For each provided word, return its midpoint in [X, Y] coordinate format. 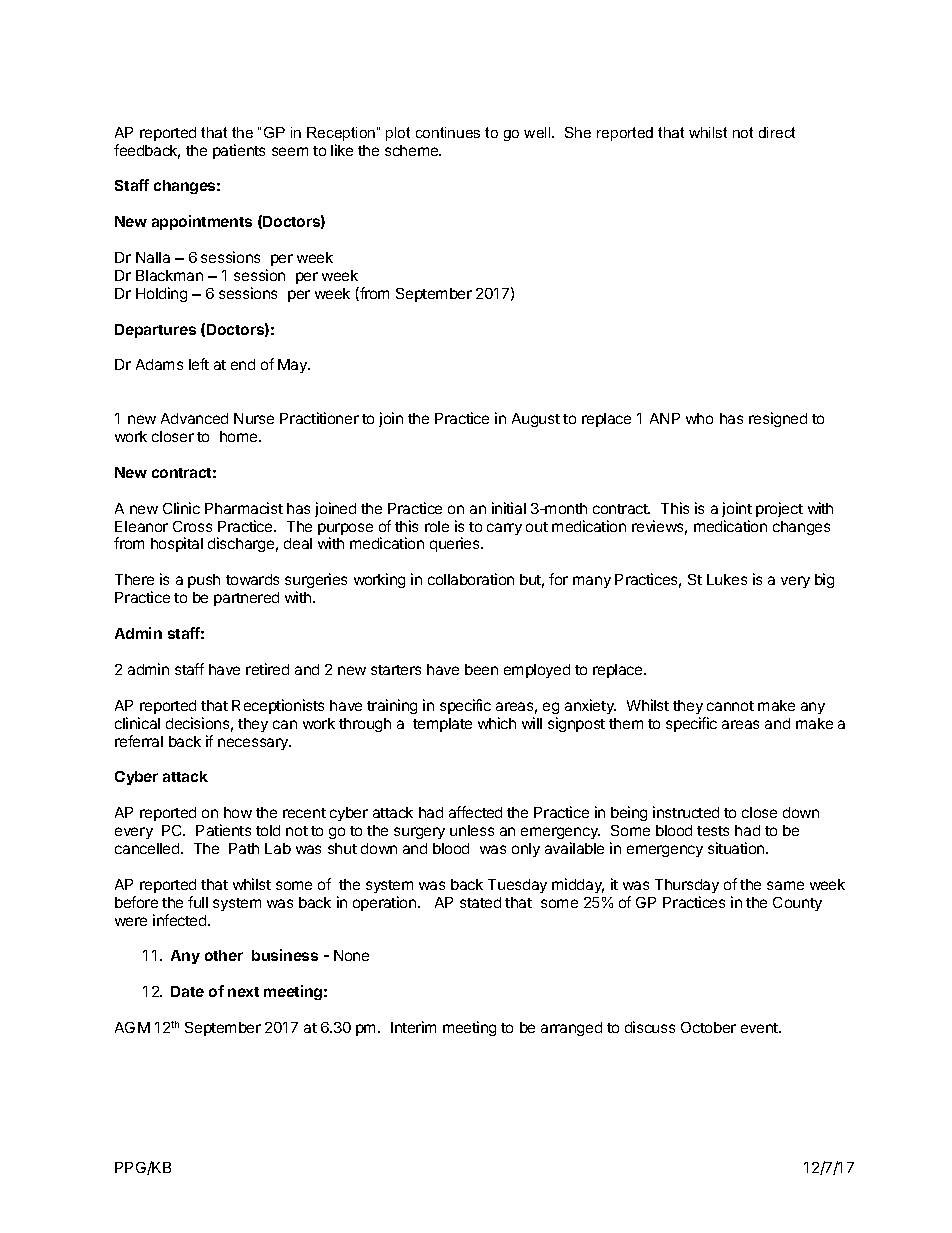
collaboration [471, 579]
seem [290, 151]
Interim [413, 1027]
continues [448, 132]
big [824, 580]
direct [777, 132]
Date [187, 991]
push [204, 581]
